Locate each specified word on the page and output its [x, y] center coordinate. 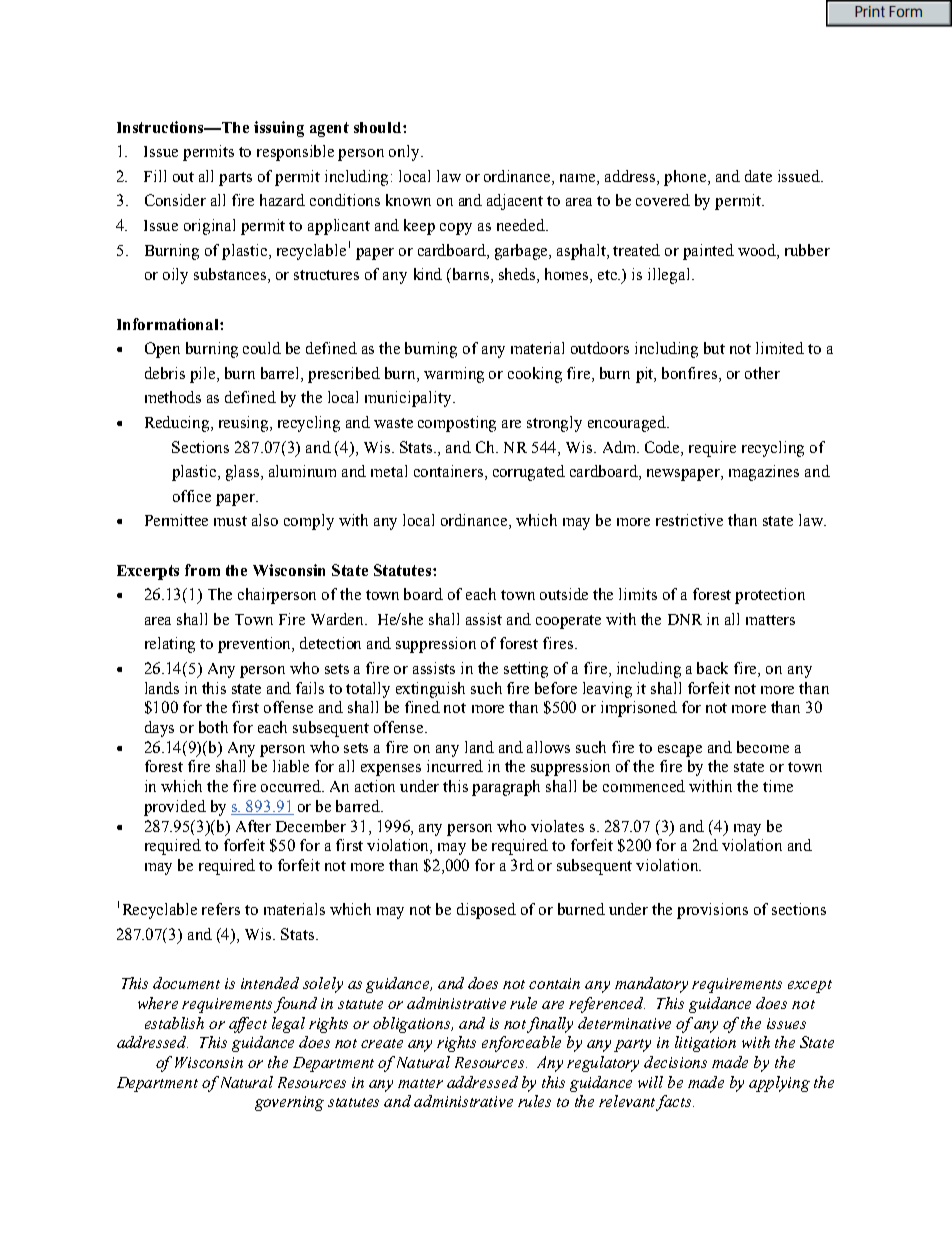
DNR [685, 619]
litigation [705, 1044]
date [758, 176]
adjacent [515, 202]
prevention [256, 645]
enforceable [521, 1044]
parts [235, 179]
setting [526, 670]
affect [248, 1025]
